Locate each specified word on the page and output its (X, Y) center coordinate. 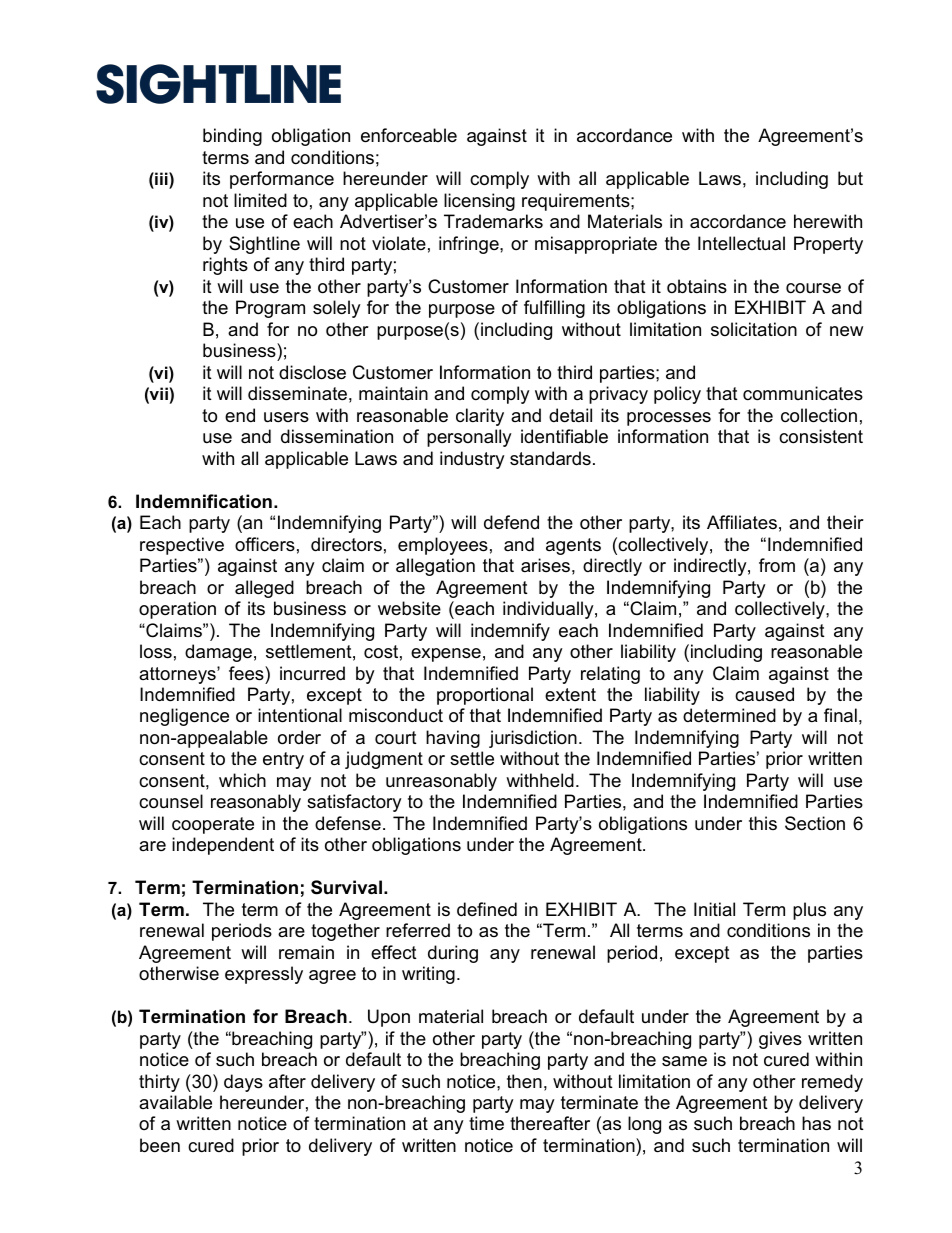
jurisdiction (533, 739)
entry (283, 760)
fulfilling (554, 309)
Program (270, 309)
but (850, 178)
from (777, 565)
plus (809, 911)
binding (232, 137)
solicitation (754, 329)
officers (265, 544)
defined (487, 909)
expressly (264, 975)
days (243, 1083)
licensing (479, 202)
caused (764, 694)
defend (511, 522)
